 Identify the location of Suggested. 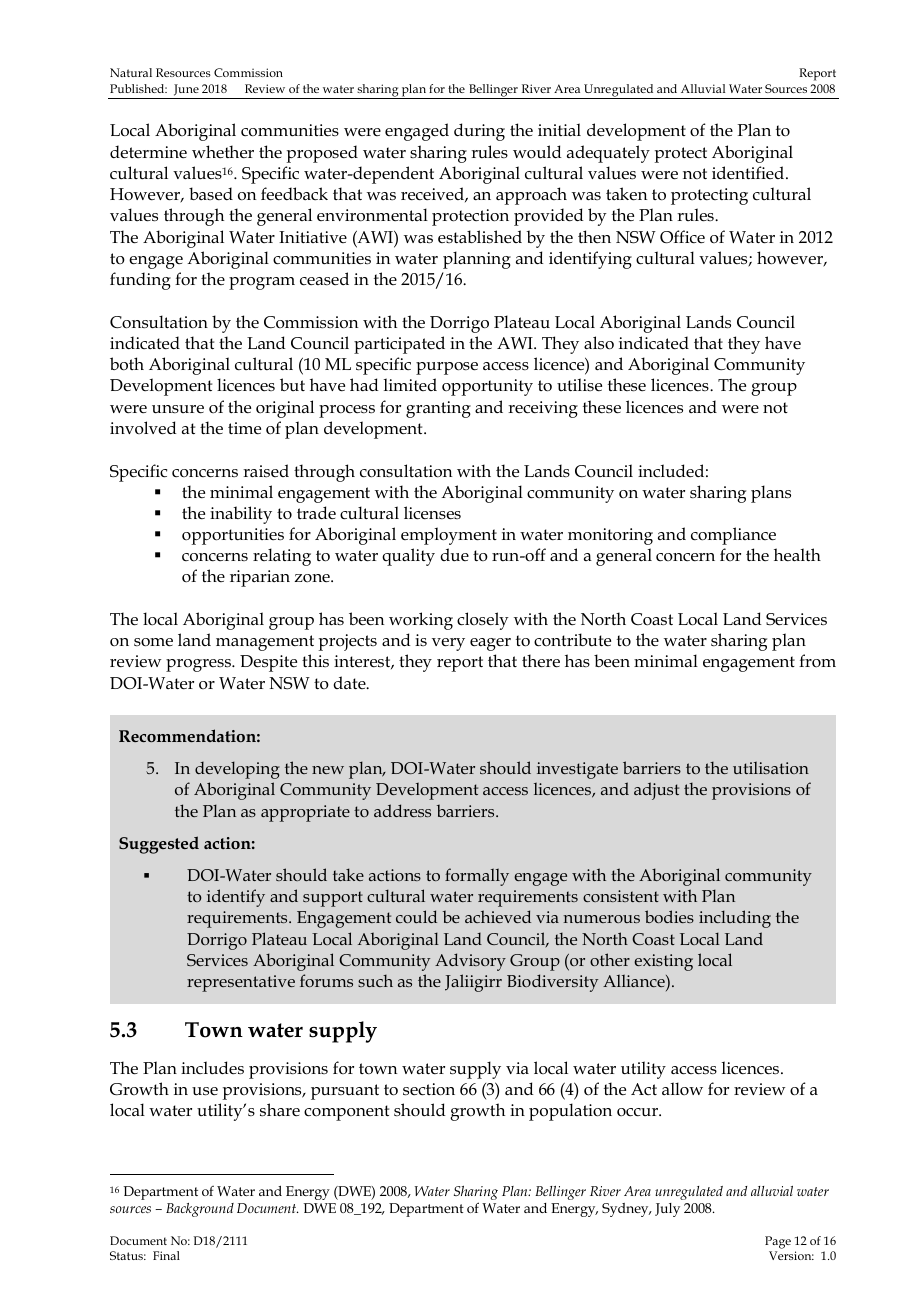
(159, 845).
